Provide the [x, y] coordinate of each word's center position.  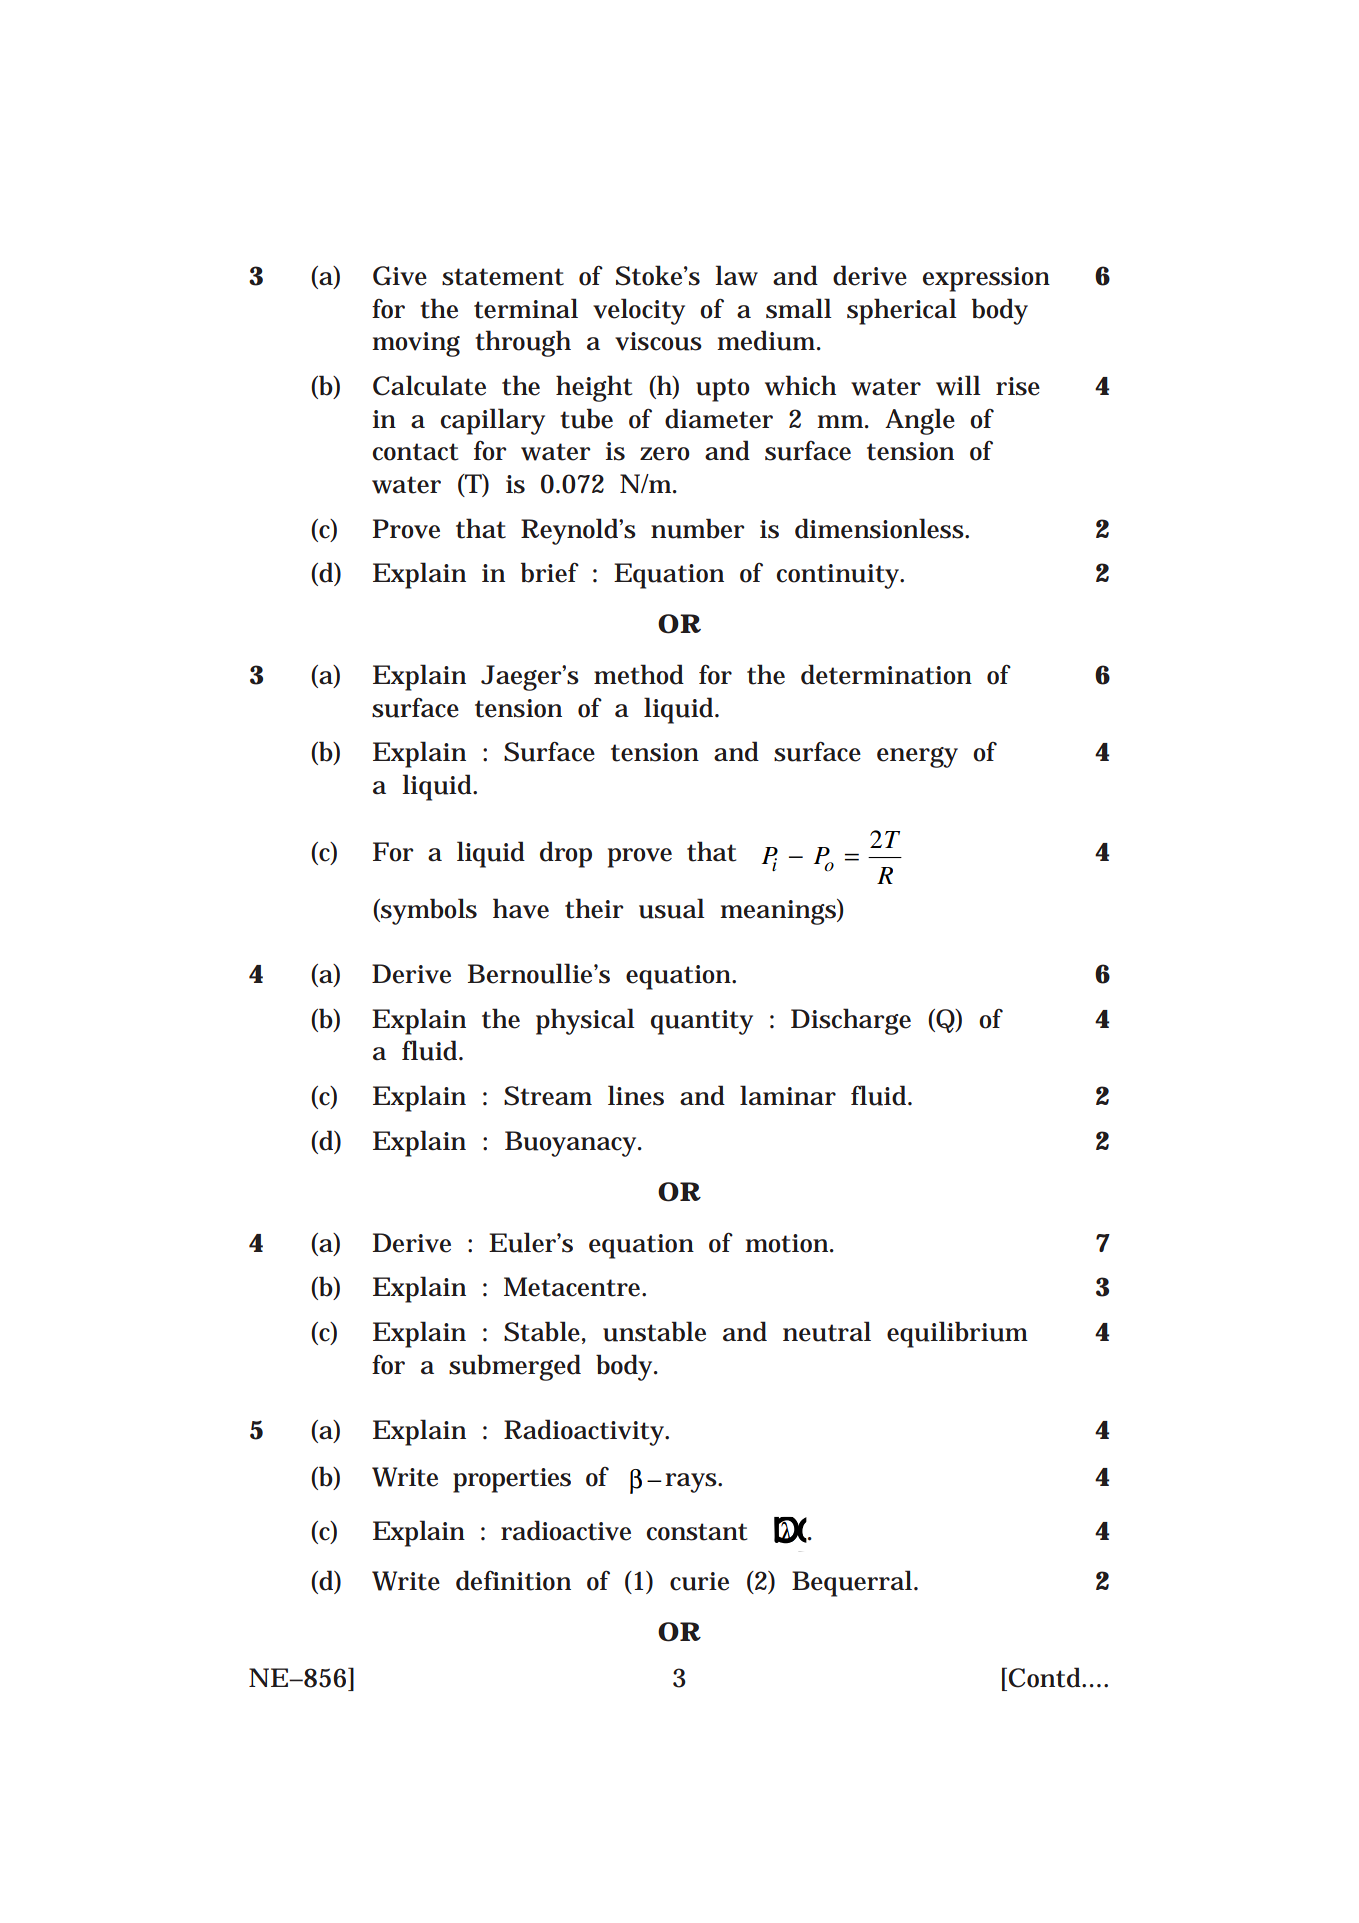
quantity [702, 1022]
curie [699, 1581]
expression [986, 279]
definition [513, 1580]
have [521, 908]
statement [503, 277]
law [736, 275]
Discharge [851, 1021]
